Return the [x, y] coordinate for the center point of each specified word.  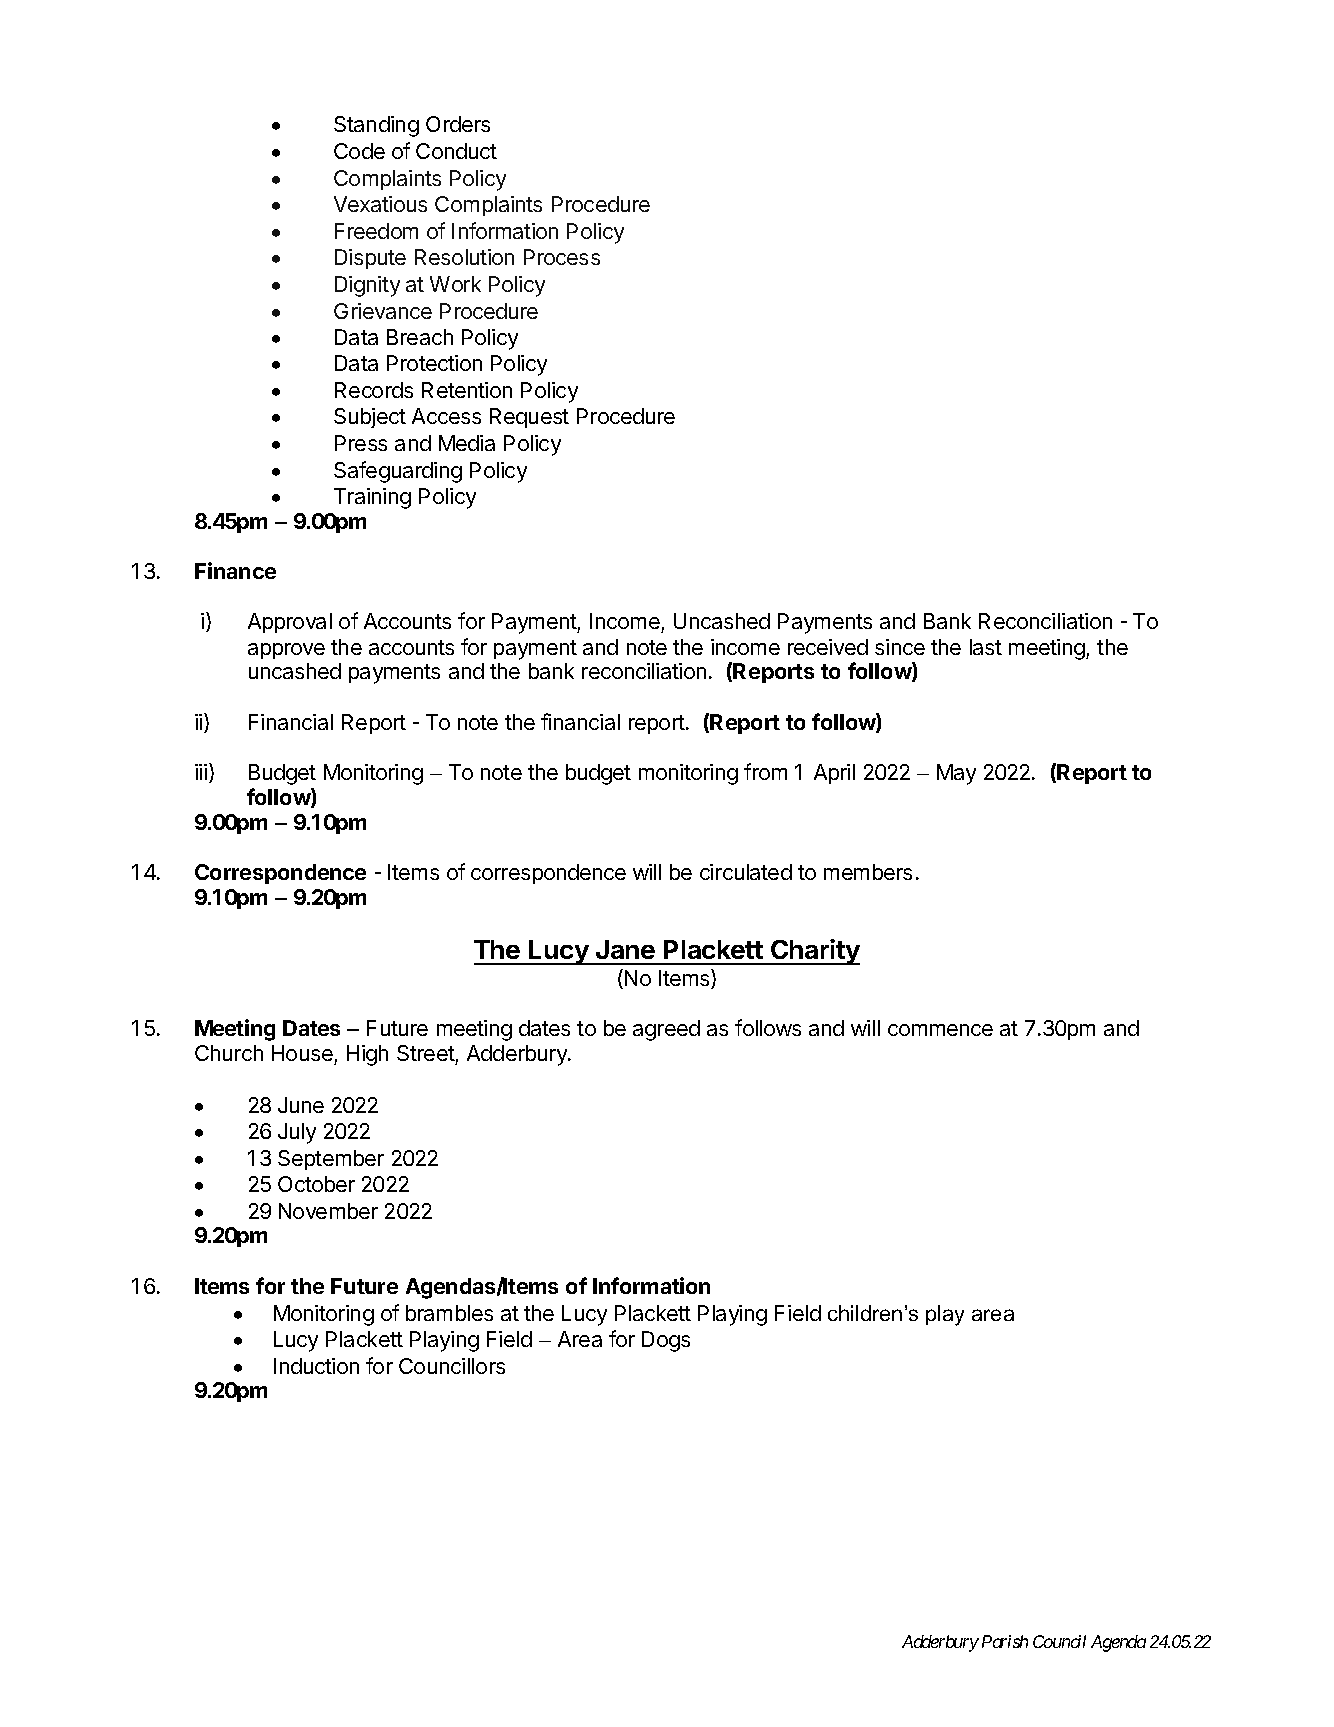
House [302, 1053]
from [765, 771]
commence [940, 1030]
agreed [666, 1030]
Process [562, 257]
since [900, 647]
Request [529, 418]
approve [286, 651]
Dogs [666, 1341]
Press [361, 443]
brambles [449, 1313]
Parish [1005, 1641]
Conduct [456, 151]
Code [359, 151]
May [956, 774]
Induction [316, 1366]
